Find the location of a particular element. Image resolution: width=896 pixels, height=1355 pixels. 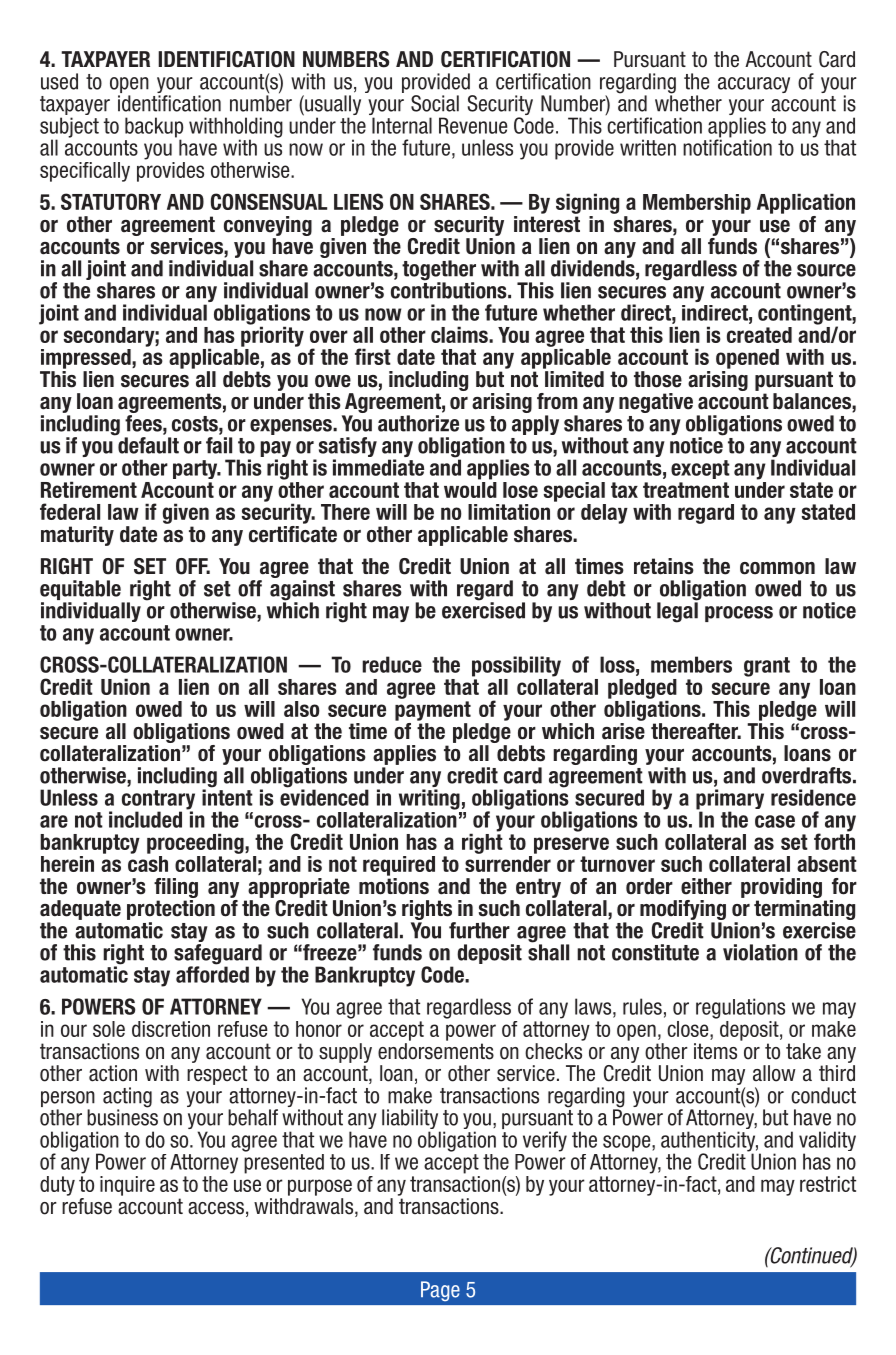

equitable is located at coordinates (80, 590).
